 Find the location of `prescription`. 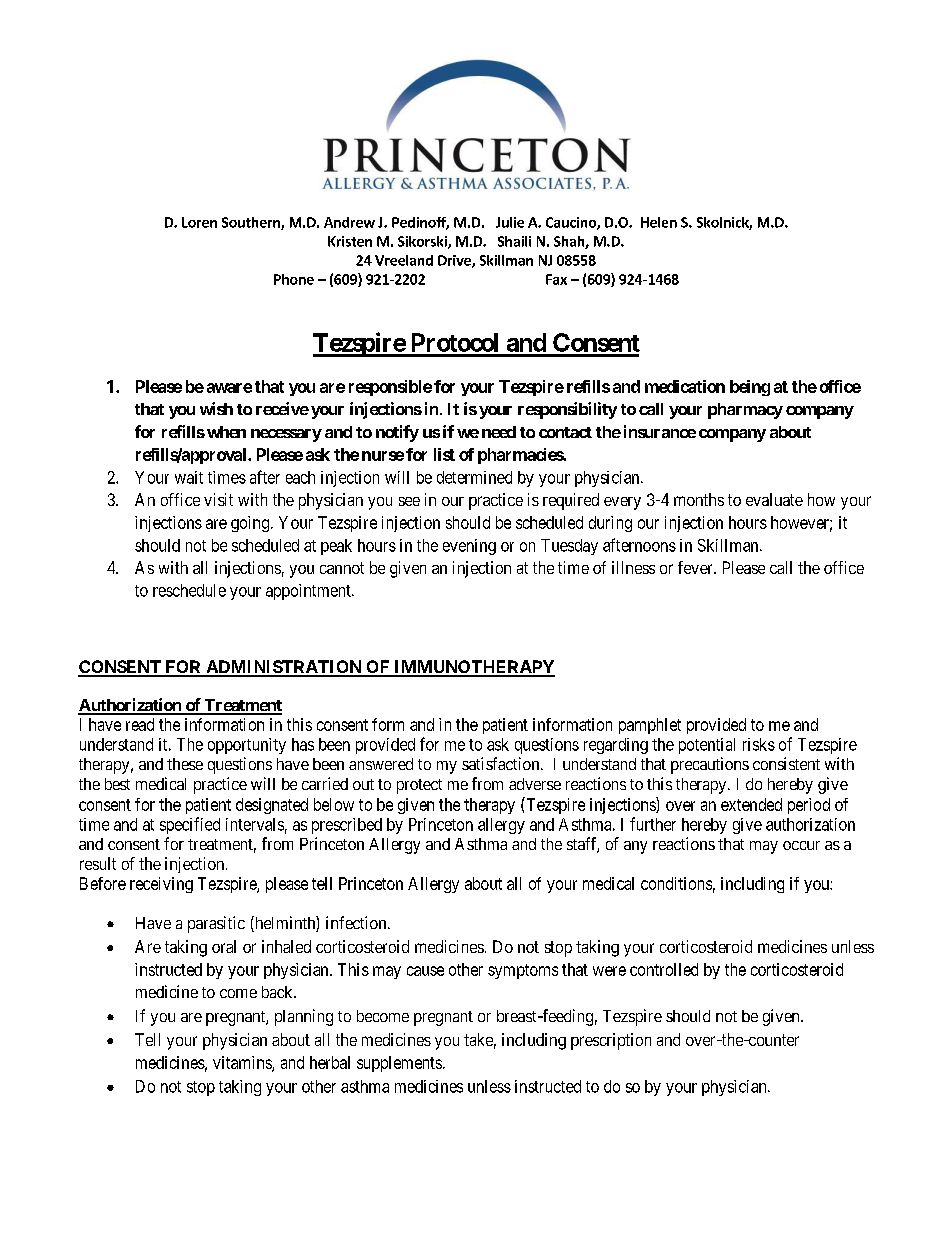

prescription is located at coordinates (611, 1041).
